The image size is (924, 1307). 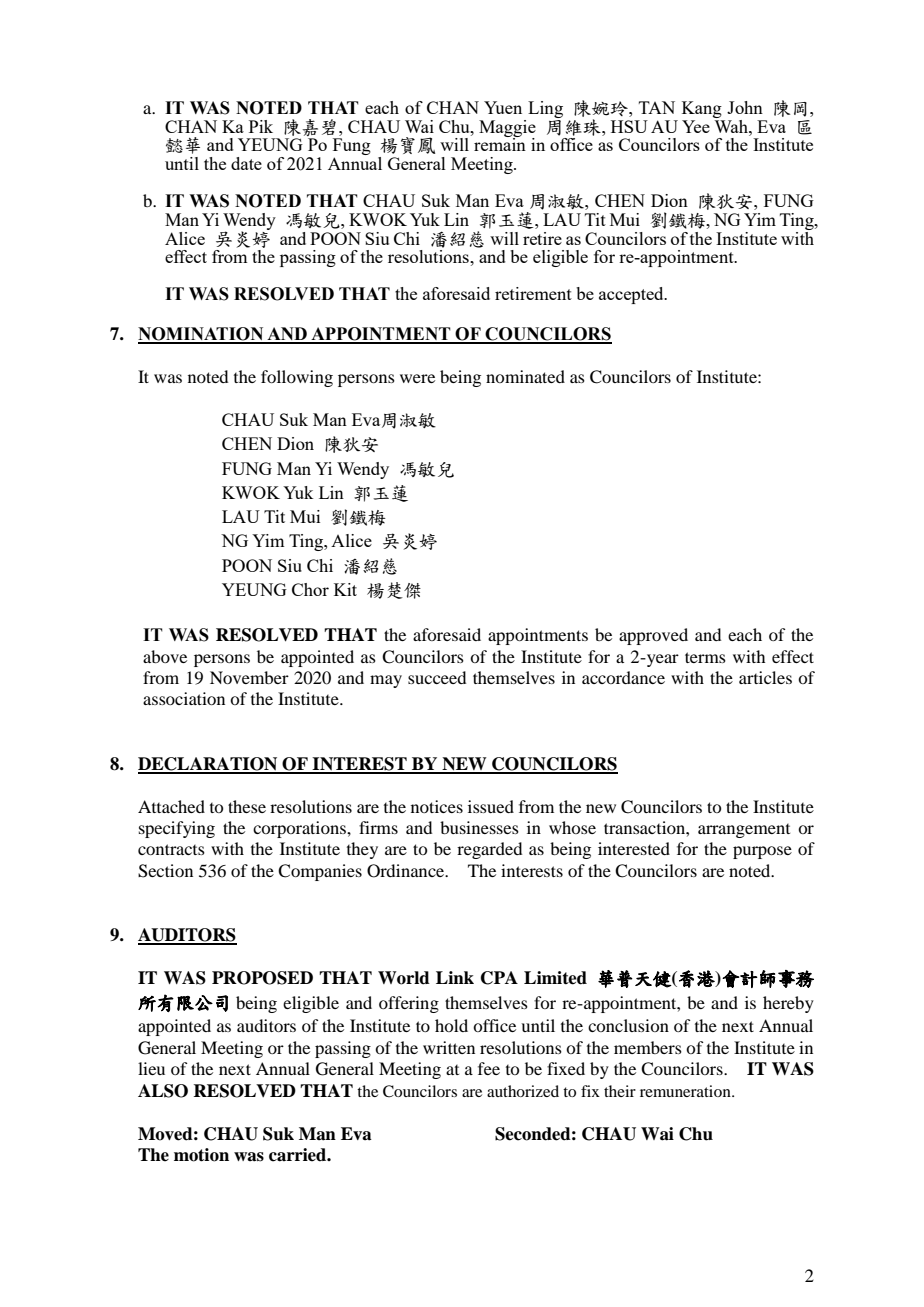 I want to click on November, so click(x=249, y=677).
